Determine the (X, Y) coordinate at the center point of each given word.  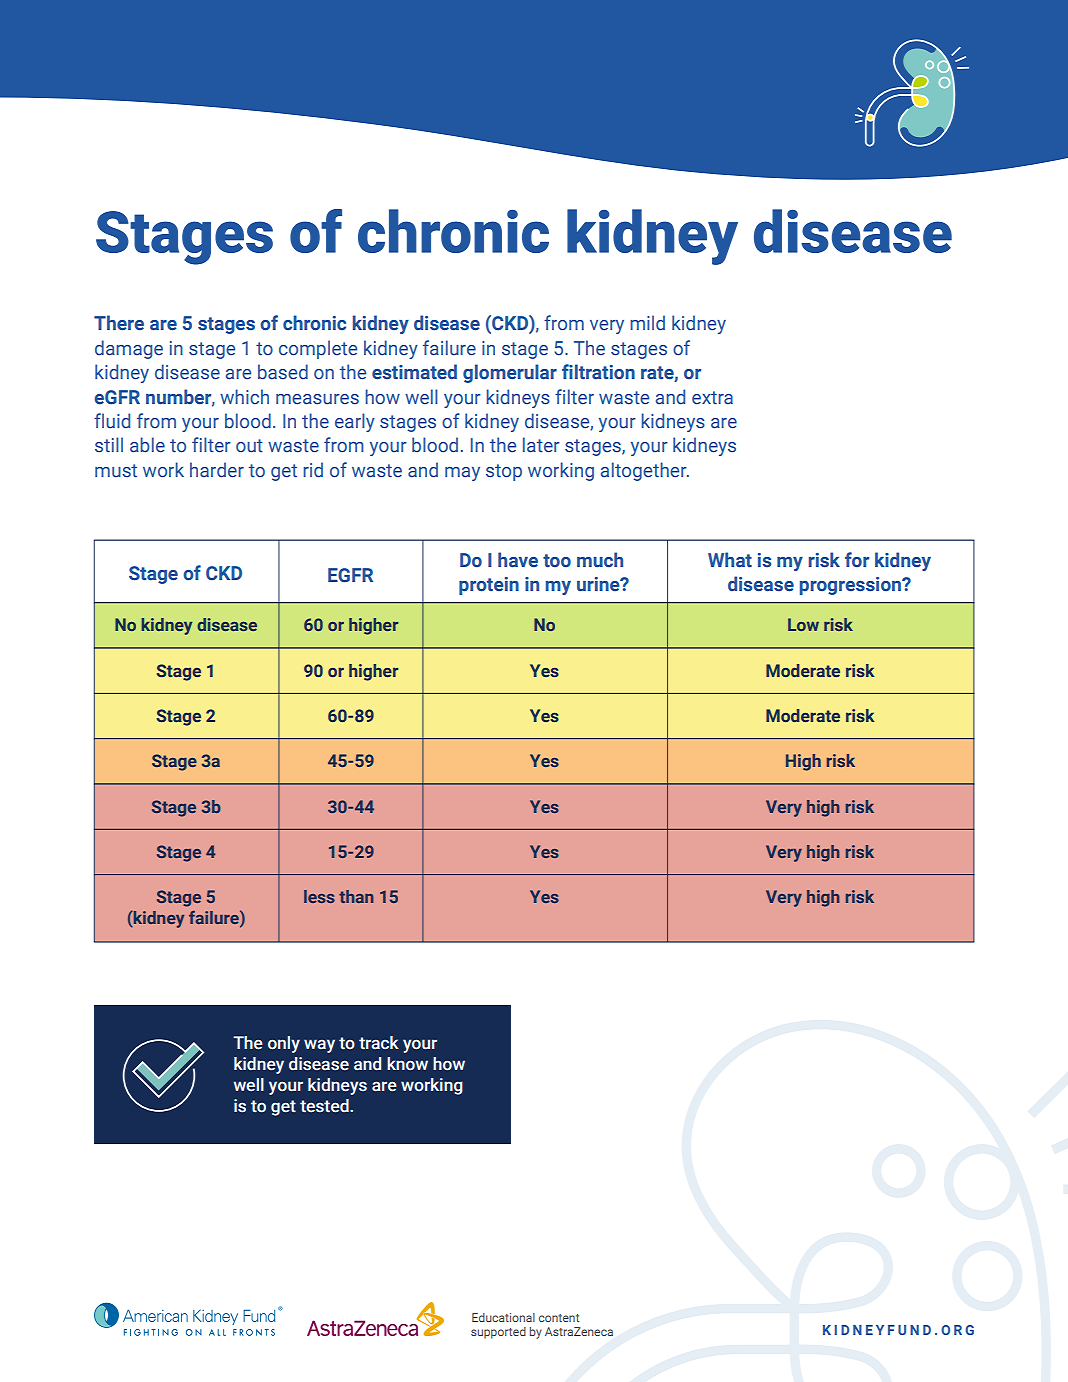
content (559, 1318)
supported (498, 1333)
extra (712, 397)
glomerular (510, 373)
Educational (503, 1317)
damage (129, 349)
